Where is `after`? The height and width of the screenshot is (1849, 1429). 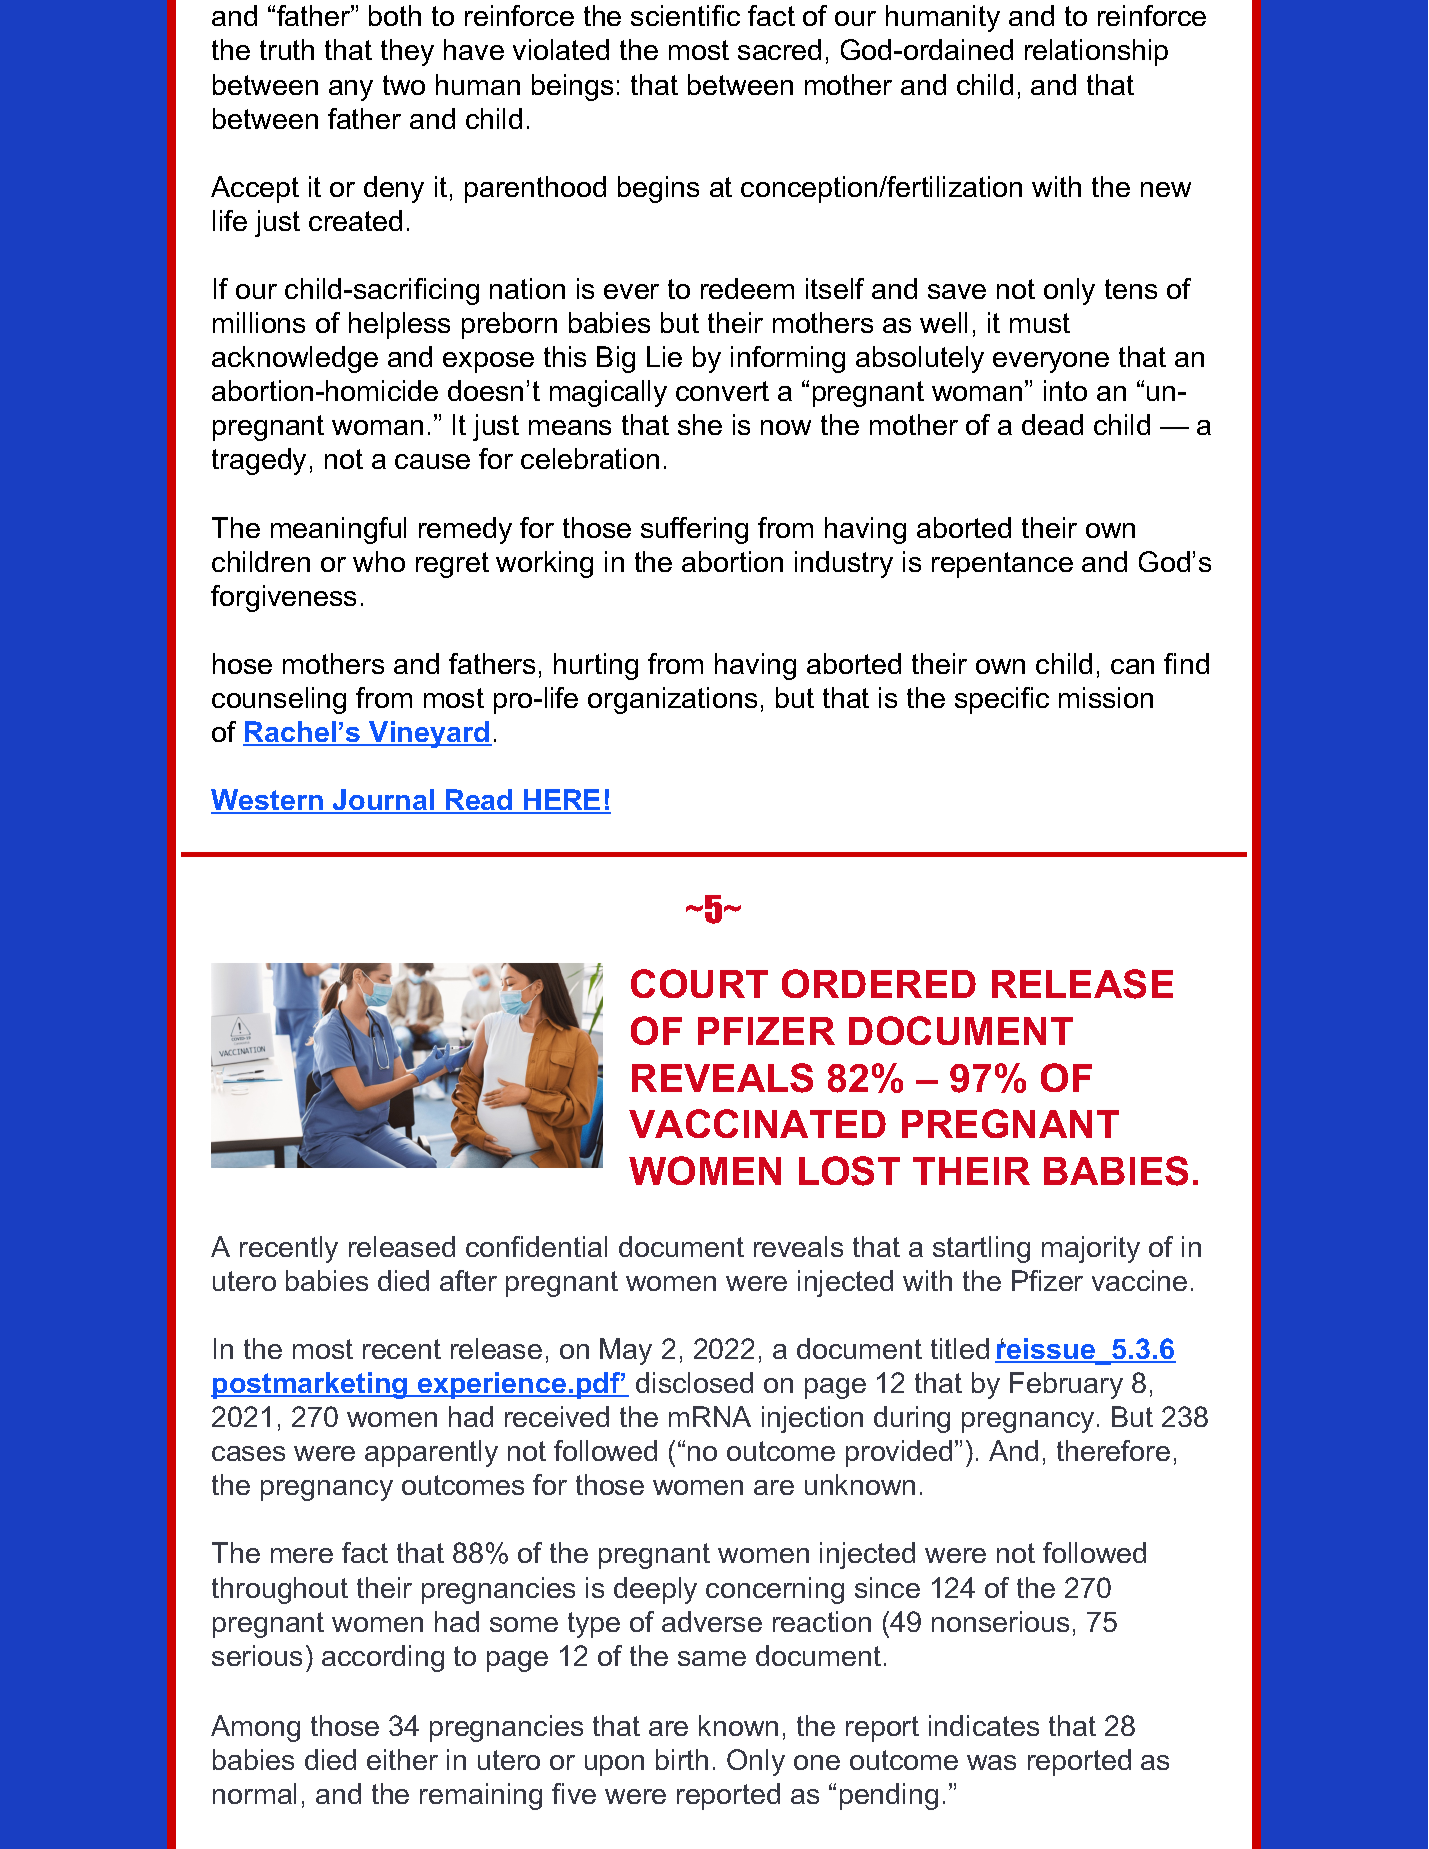
after is located at coordinates (468, 1280).
